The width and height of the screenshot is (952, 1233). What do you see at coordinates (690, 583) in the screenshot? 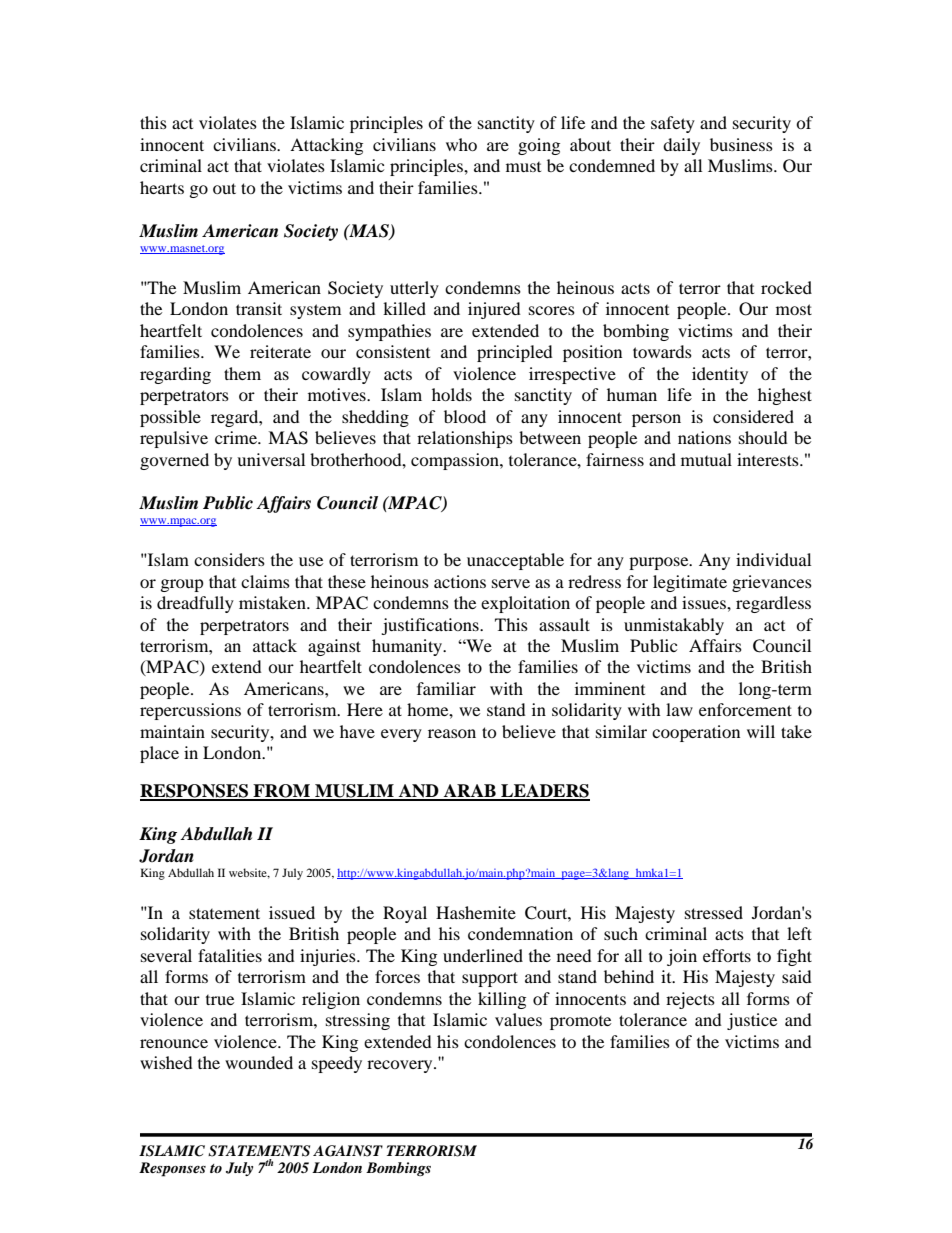
I see `legitimate` at bounding box center [690, 583].
